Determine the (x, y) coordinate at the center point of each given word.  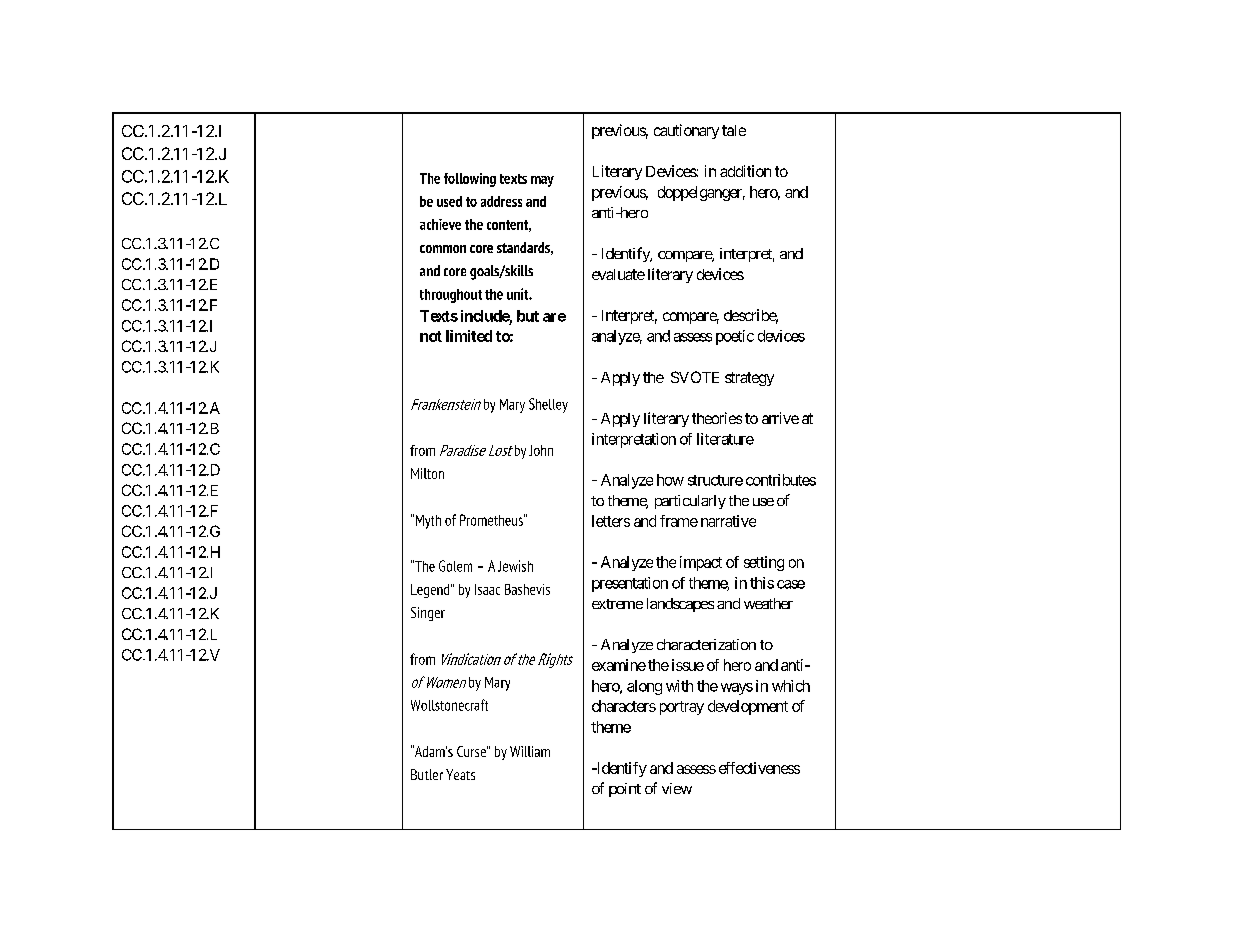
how (670, 480)
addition (745, 171)
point (625, 790)
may (542, 181)
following (470, 180)
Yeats (460, 774)
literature (725, 439)
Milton (427, 473)
